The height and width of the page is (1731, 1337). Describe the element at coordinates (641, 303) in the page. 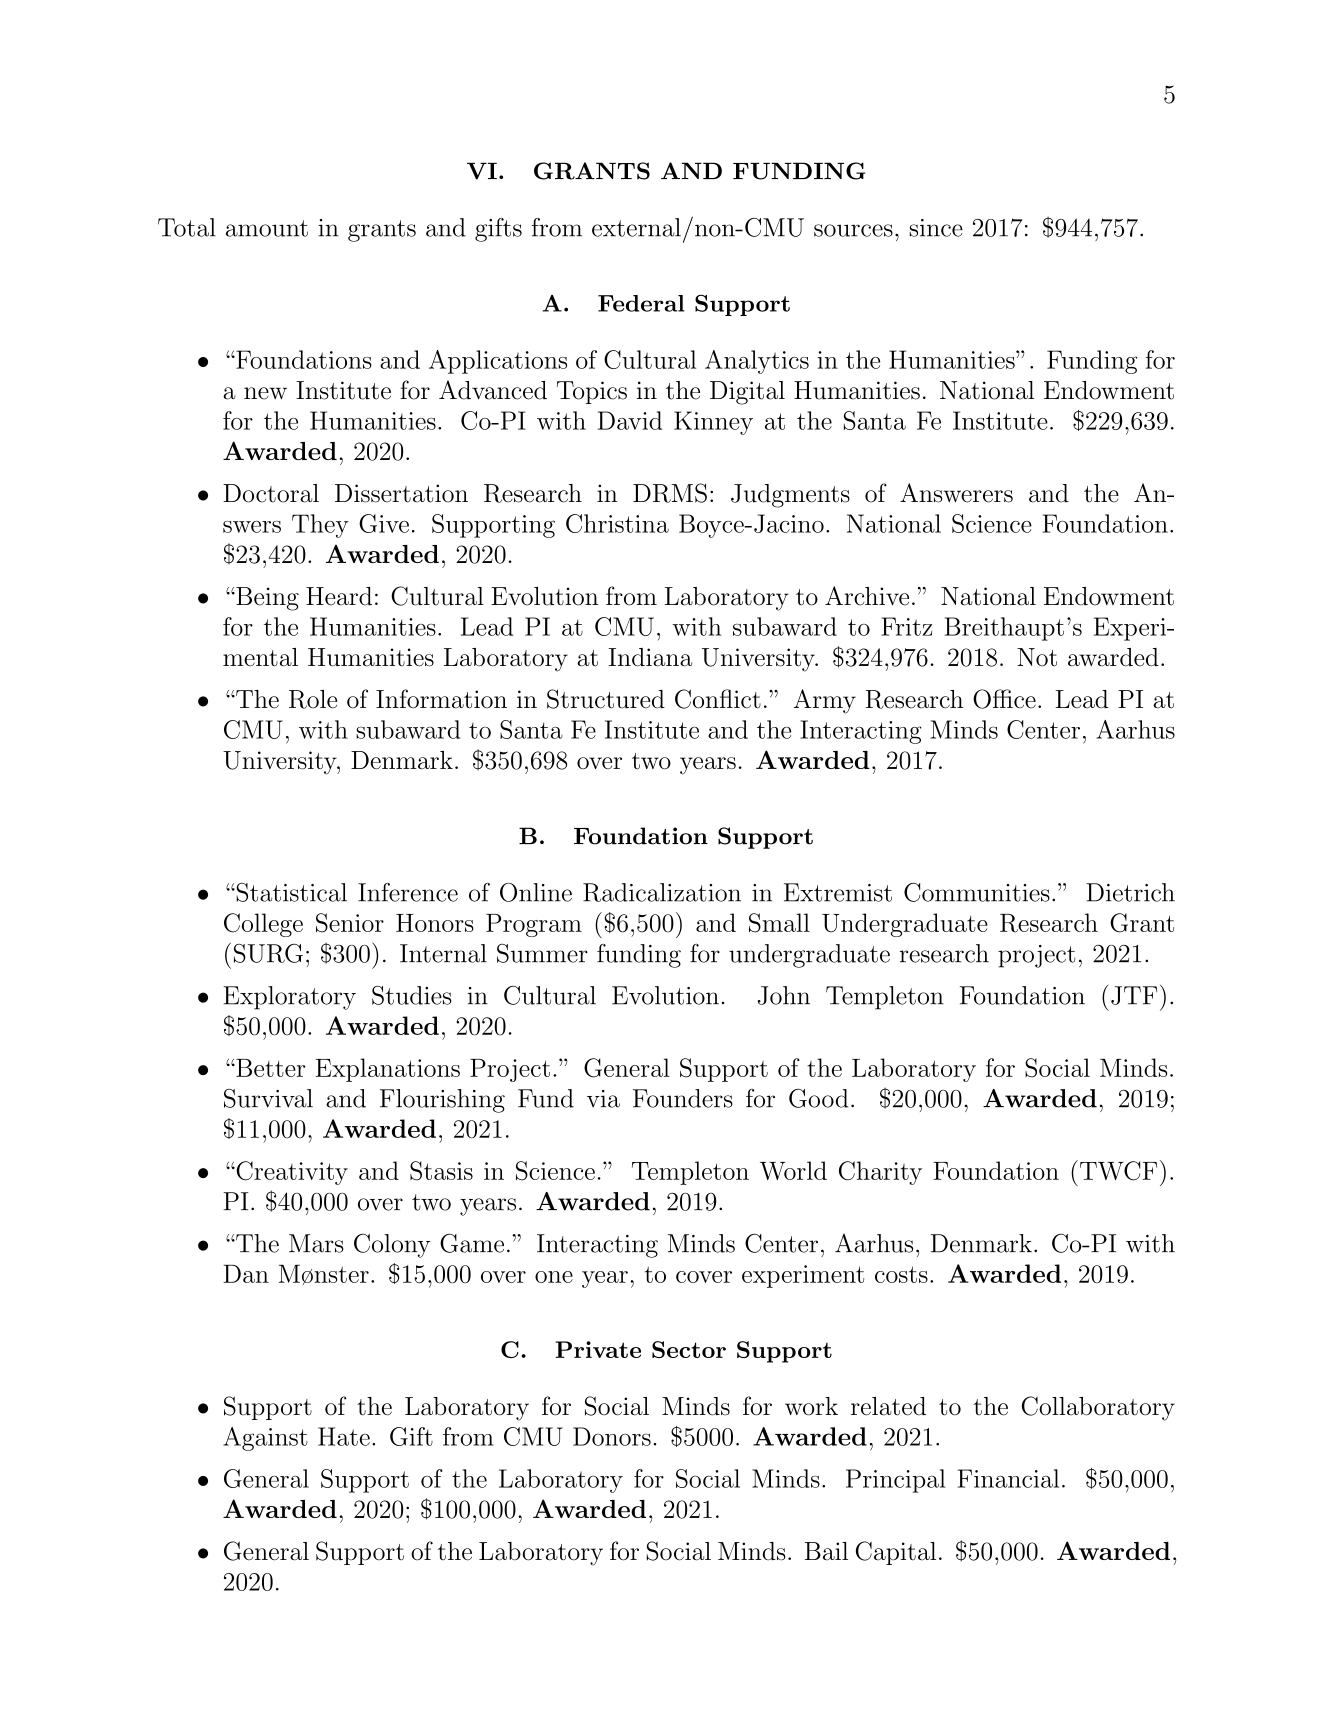

I see `Federal` at that location.
